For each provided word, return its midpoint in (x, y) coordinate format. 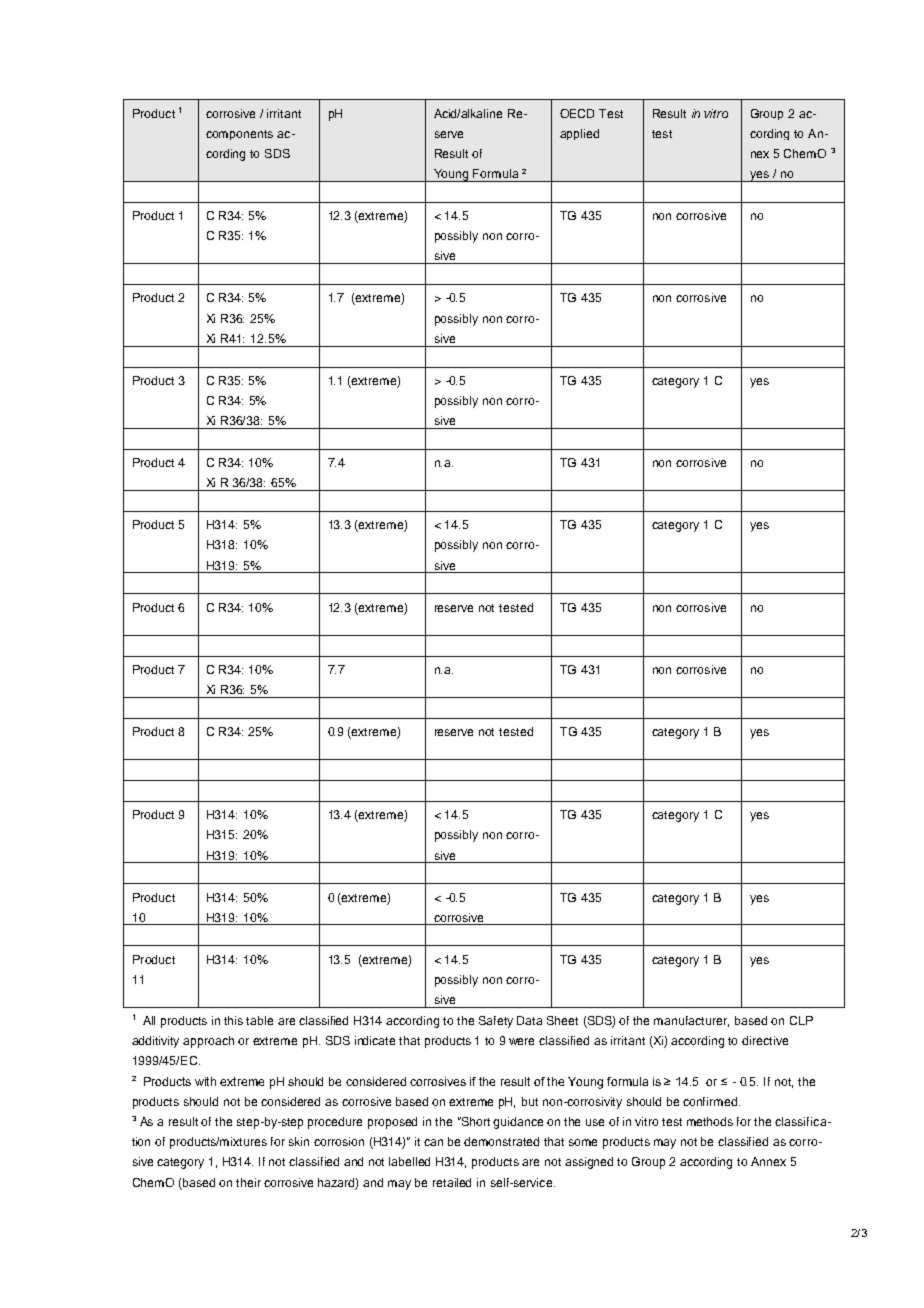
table (259, 1020)
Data (529, 1020)
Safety (496, 1022)
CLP (801, 1020)
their (248, 1182)
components (239, 135)
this (233, 1020)
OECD (577, 113)
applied (579, 134)
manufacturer (691, 1021)
